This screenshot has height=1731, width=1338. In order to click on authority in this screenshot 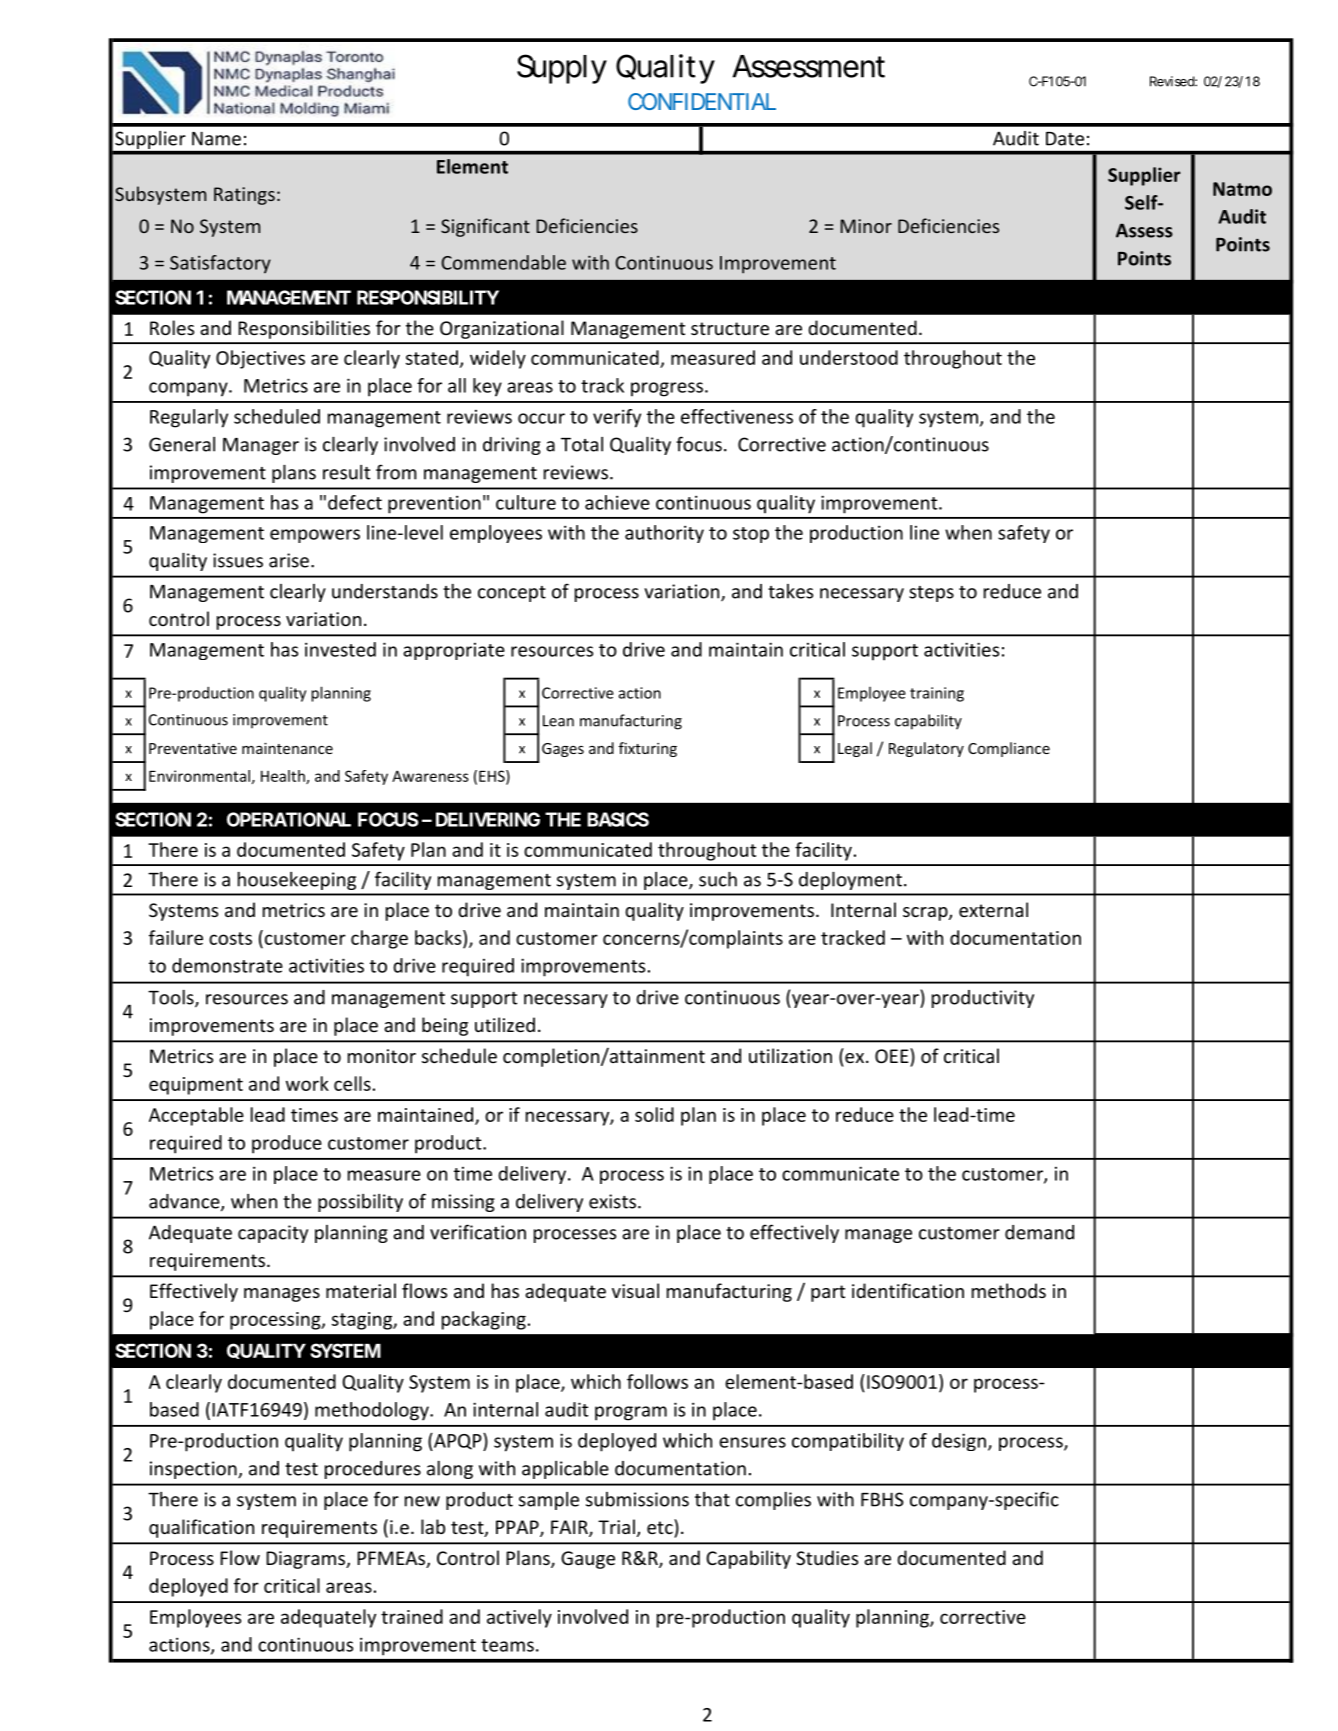, I will do `click(664, 534)`.
